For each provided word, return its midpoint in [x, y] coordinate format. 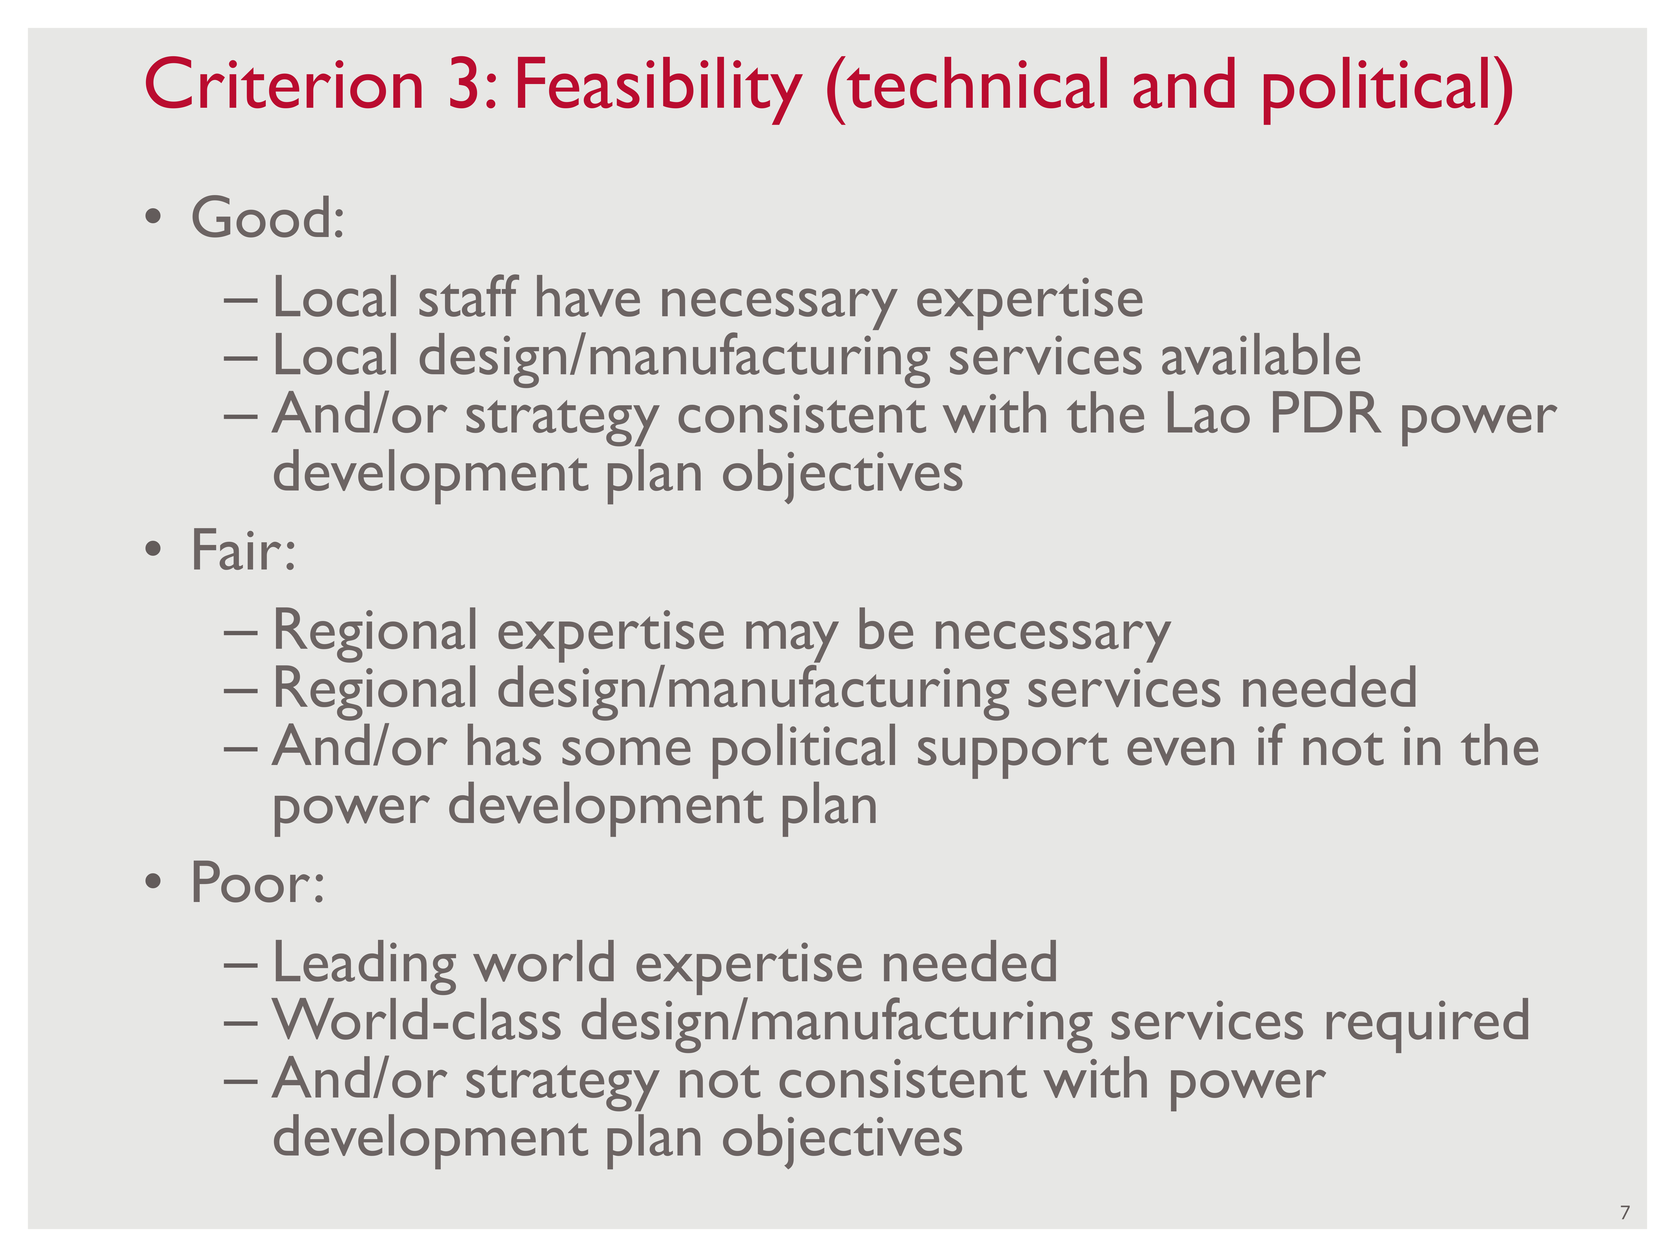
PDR [1327, 412]
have [588, 296]
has [504, 745]
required [1427, 1025]
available [1261, 354]
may [792, 642]
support [1013, 756]
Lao [1209, 412]
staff [469, 295]
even [1180, 751]
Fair [237, 549]
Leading [366, 967]
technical [975, 82]
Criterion [284, 82]
